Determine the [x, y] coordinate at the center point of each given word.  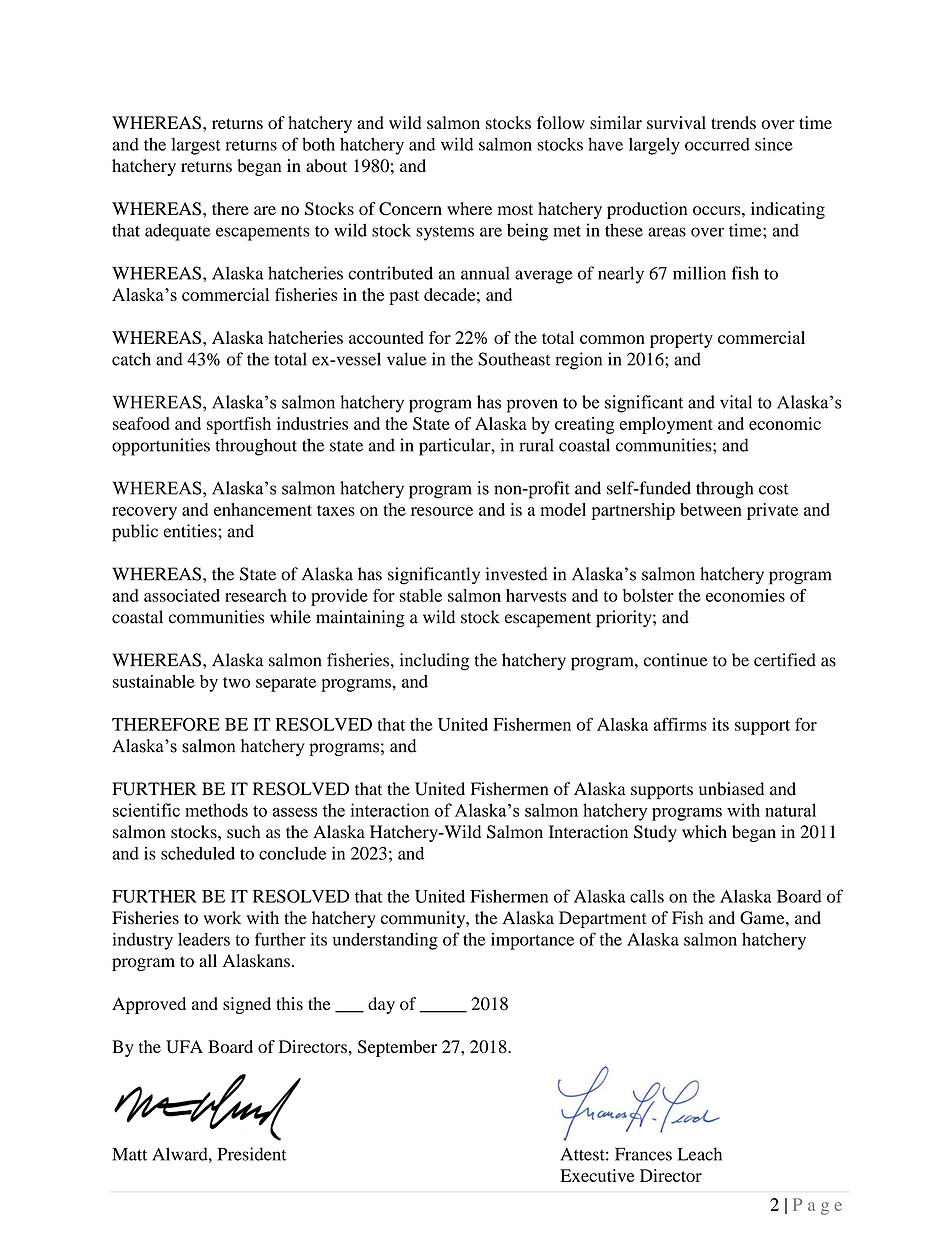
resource [442, 511]
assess [295, 812]
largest [196, 146]
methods [216, 810]
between [711, 509]
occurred [717, 144]
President [252, 1154]
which [704, 831]
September [397, 1048]
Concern [410, 209]
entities [191, 531]
